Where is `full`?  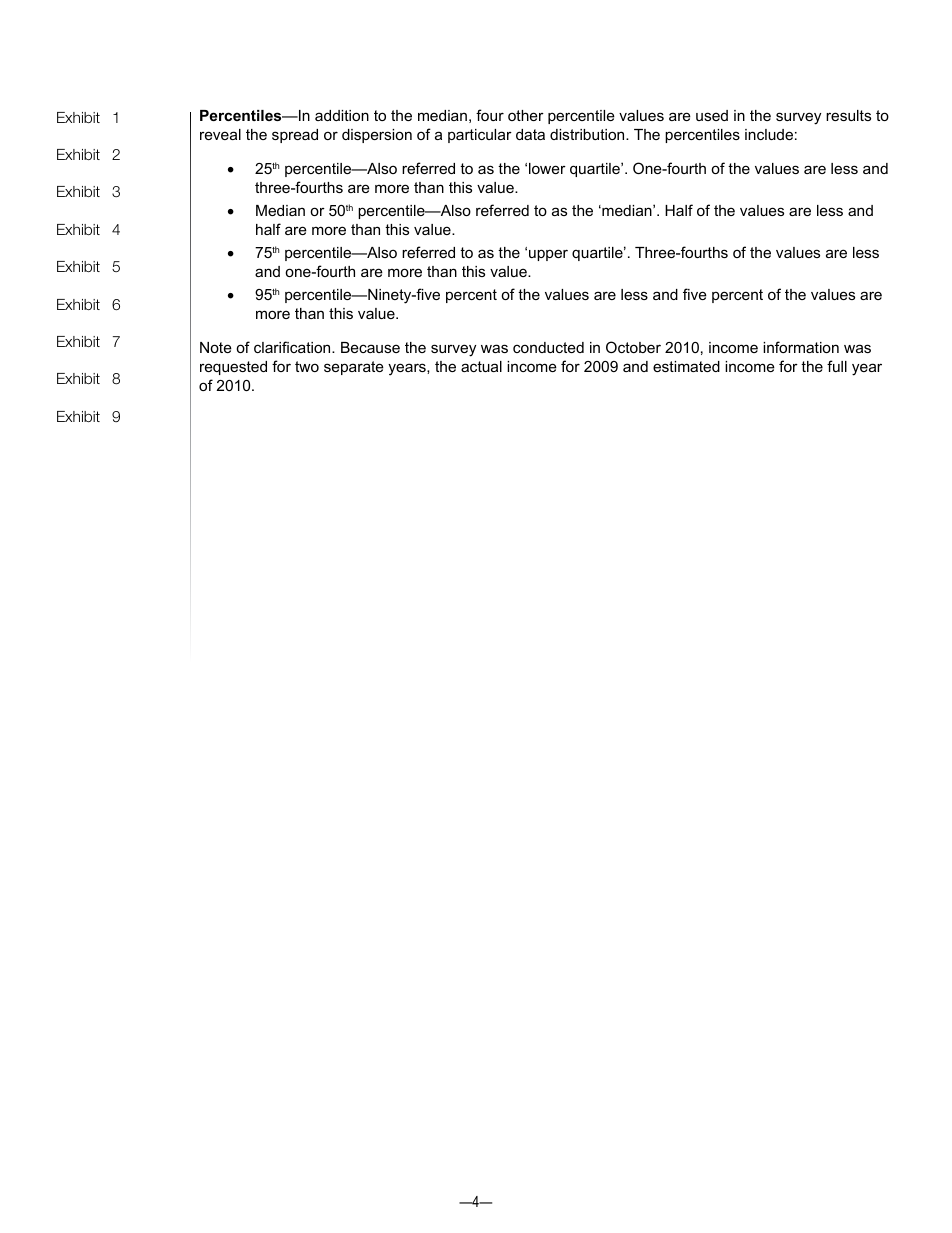 full is located at coordinates (837, 366).
